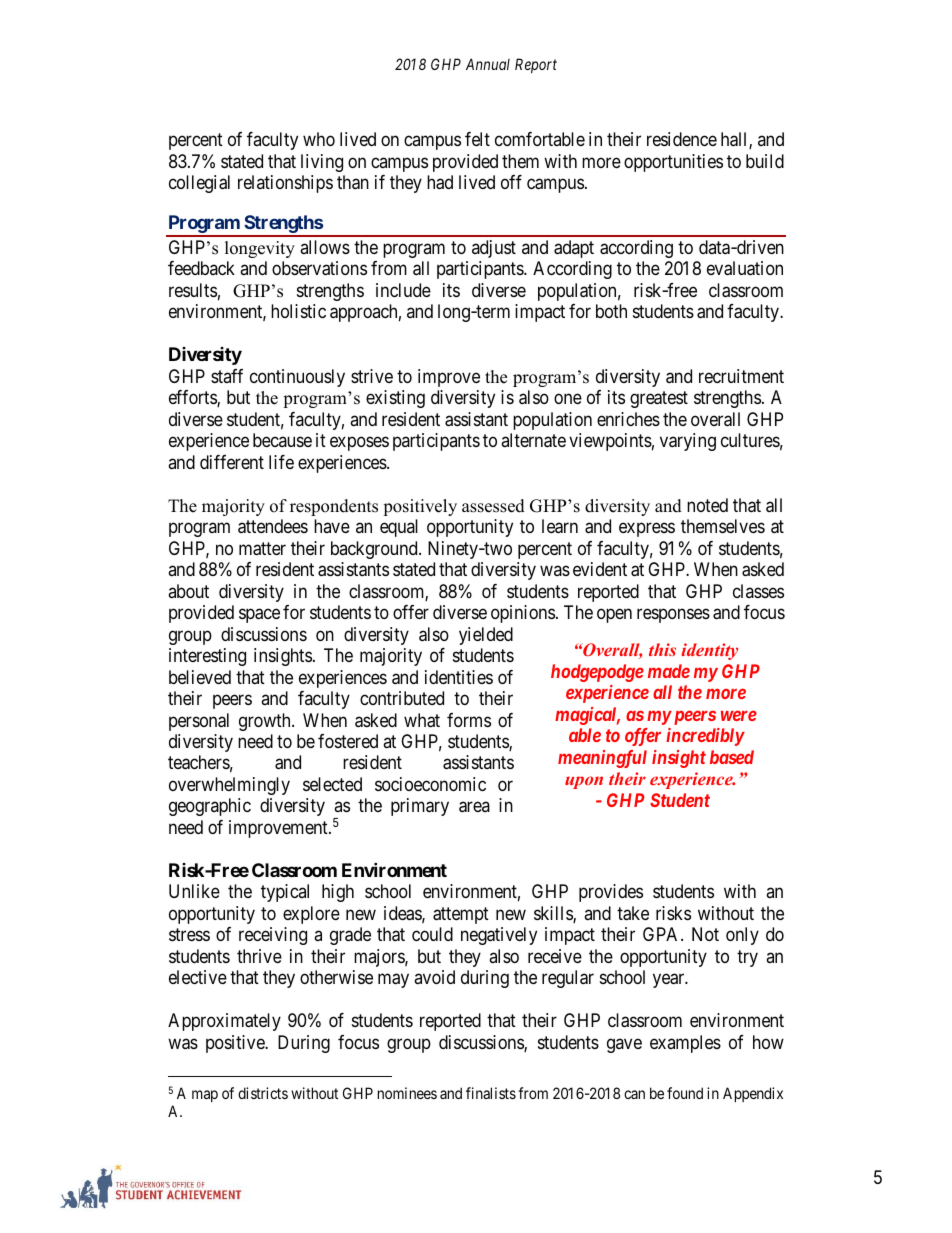 This screenshot has height=1233, width=952. I want to click on districts, so click(263, 1093).
